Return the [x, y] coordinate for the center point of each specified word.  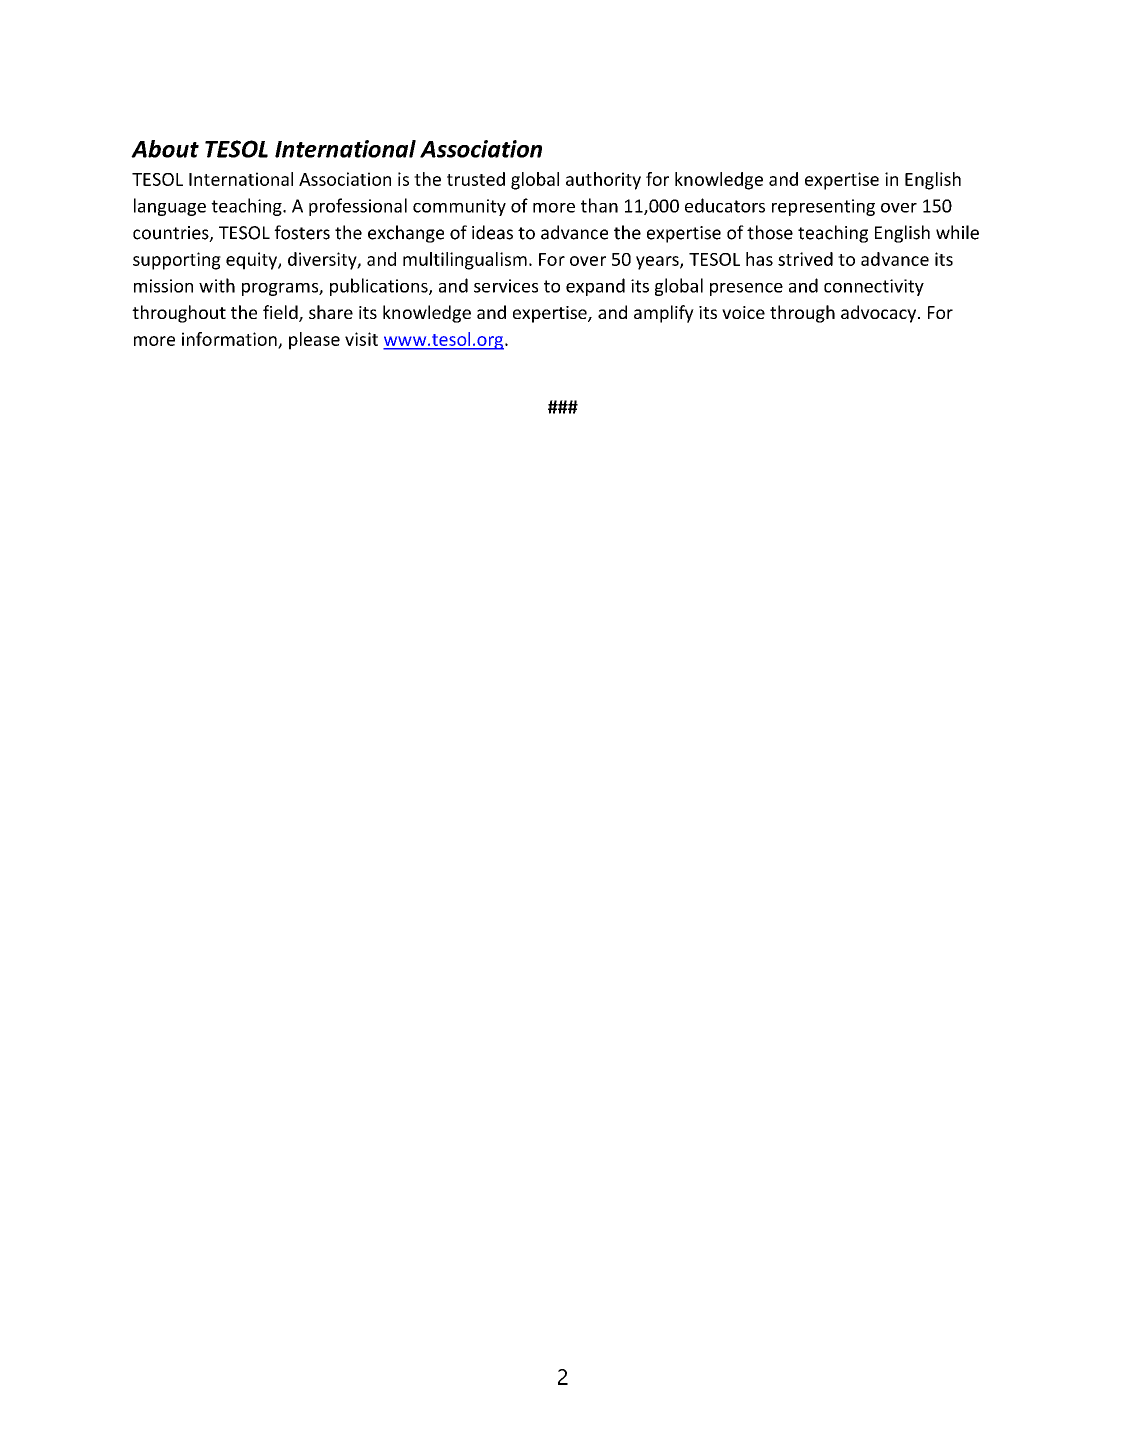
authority [603, 181]
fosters [302, 232]
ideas [492, 232]
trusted [476, 179]
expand [595, 287]
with [217, 285]
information [230, 340]
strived [805, 259]
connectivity [874, 287]
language [170, 207]
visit [361, 339]
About [165, 149]
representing [823, 207]
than [599, 205]
